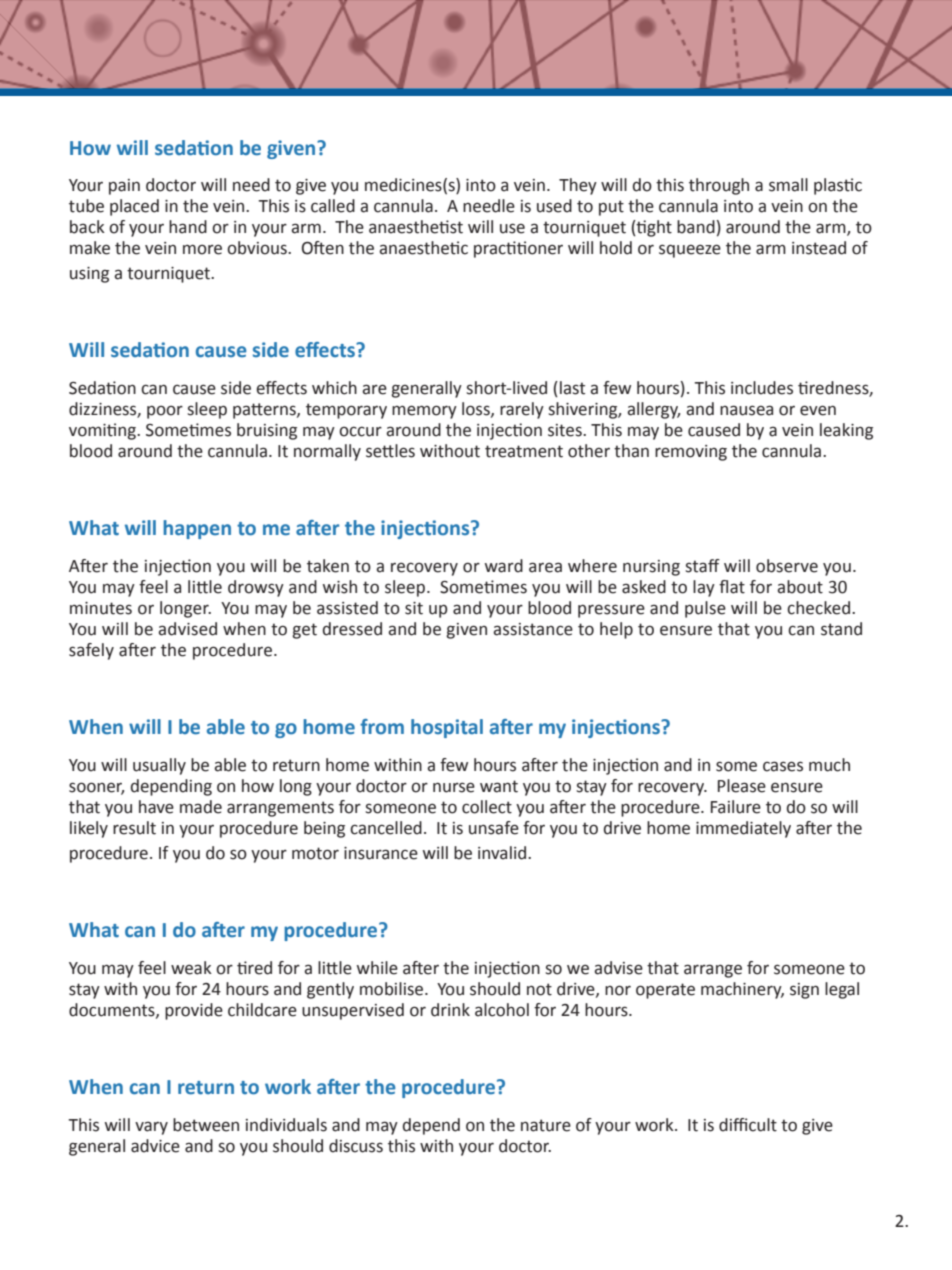  What do you see at coordinates (487, 807) in the screenshot?
I see `collect` at bounding box center [487, 807].
